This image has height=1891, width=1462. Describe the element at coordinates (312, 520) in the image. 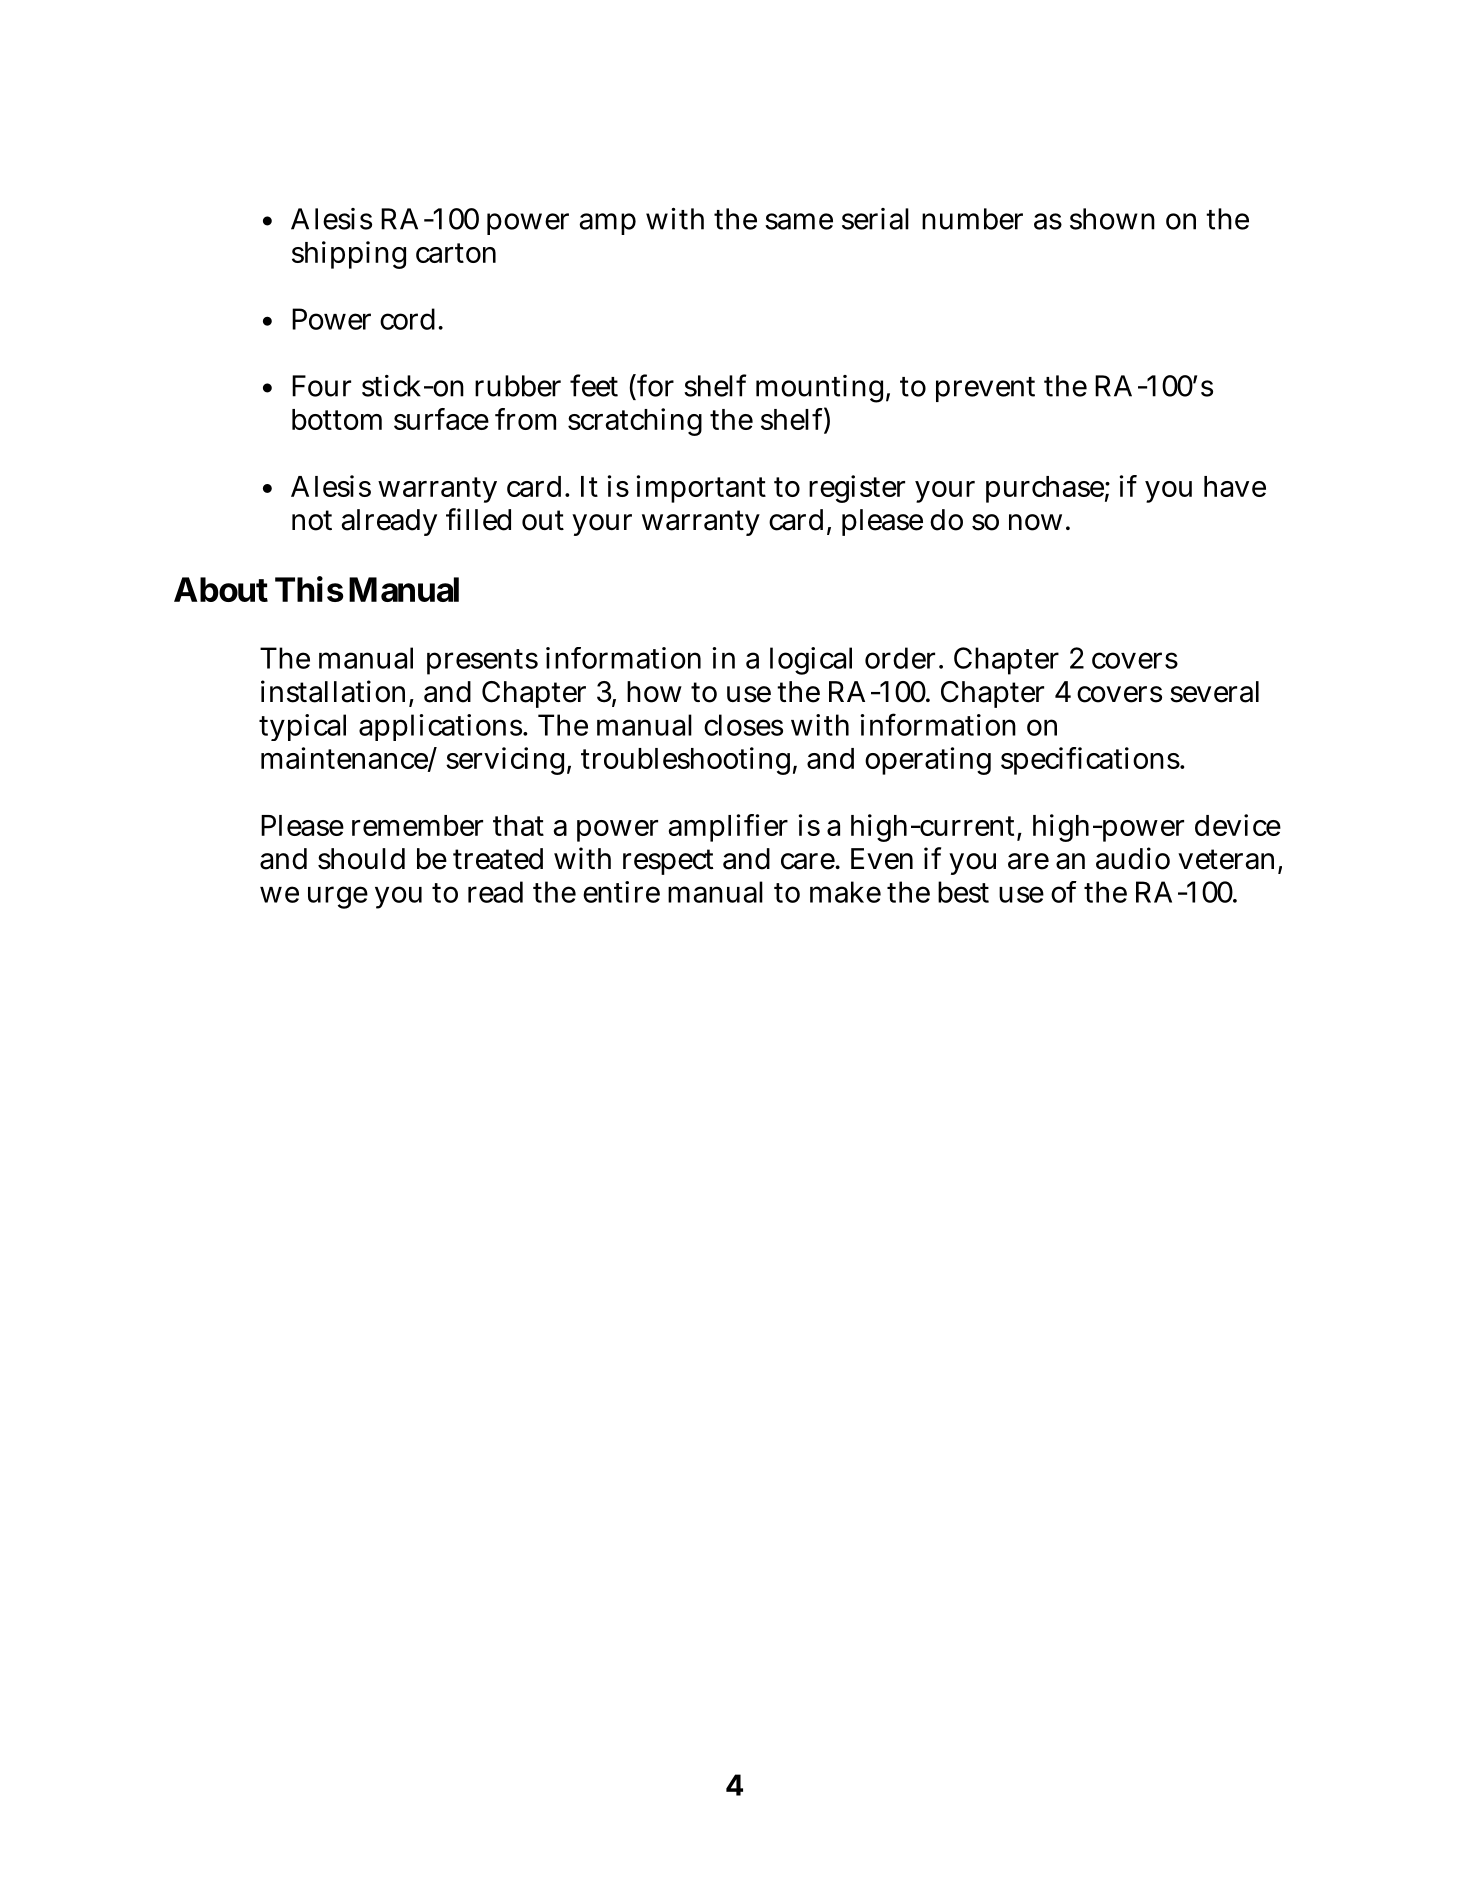

I see `not` at that location.
